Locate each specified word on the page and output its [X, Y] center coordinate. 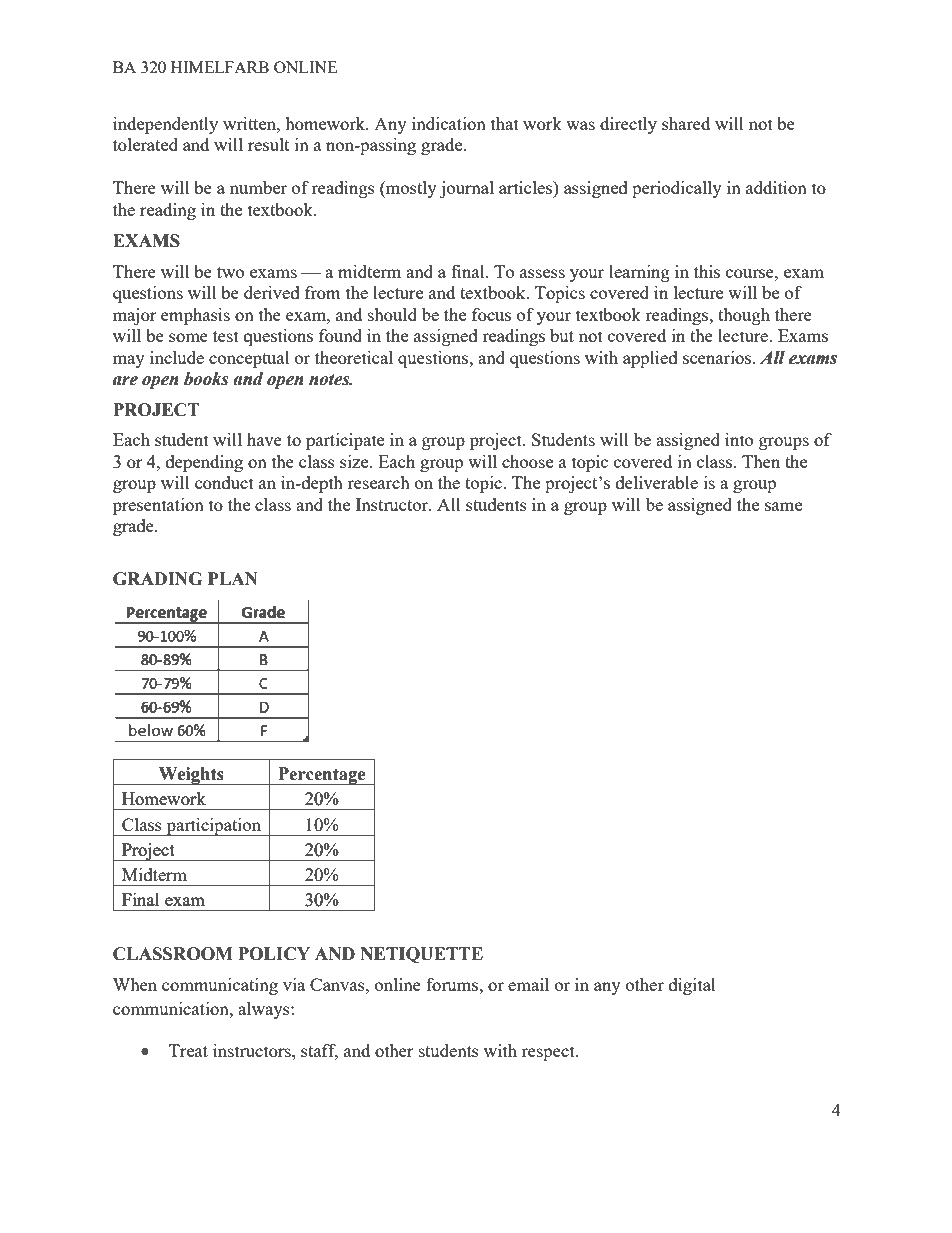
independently [165, 125]
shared [686, 123]
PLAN [233, 578]
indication [449, 123]
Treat [188, 1050]
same [783, 506]
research [378, 482]
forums [453, 984]
